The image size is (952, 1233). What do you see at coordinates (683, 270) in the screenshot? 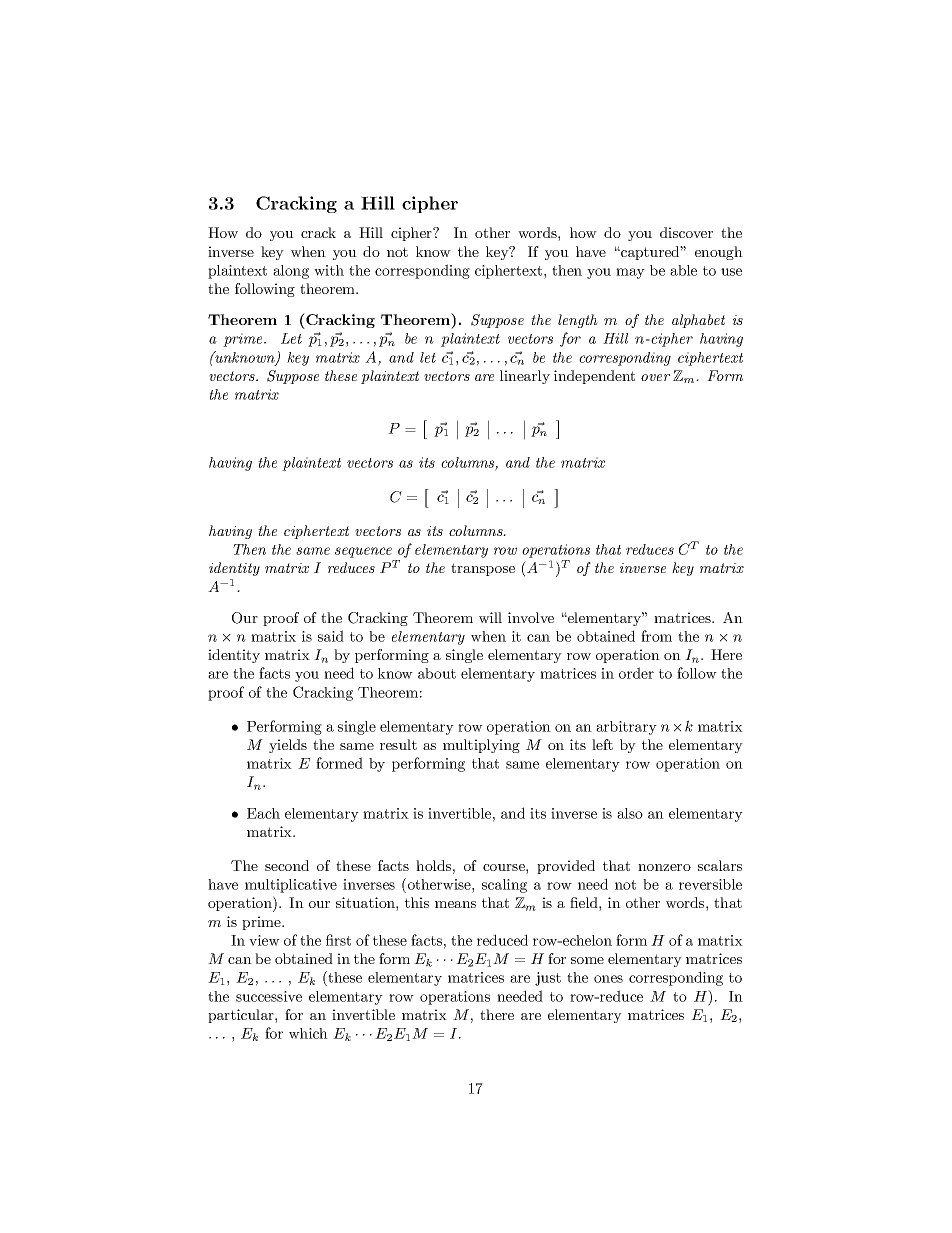
I see `able` at bounding box center [683, 270].
